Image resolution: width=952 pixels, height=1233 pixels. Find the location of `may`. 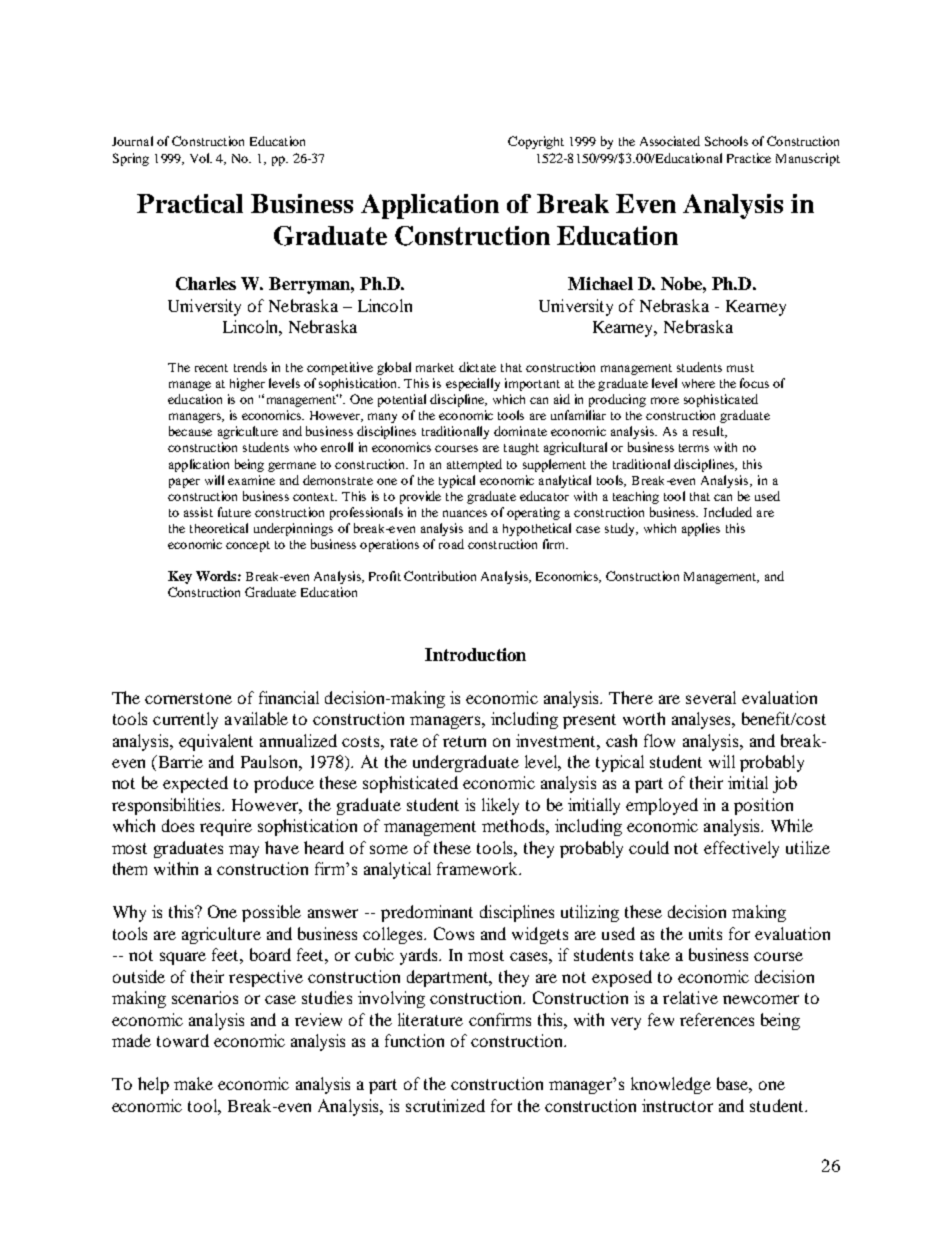

may is located at coordinates (244, 851).
